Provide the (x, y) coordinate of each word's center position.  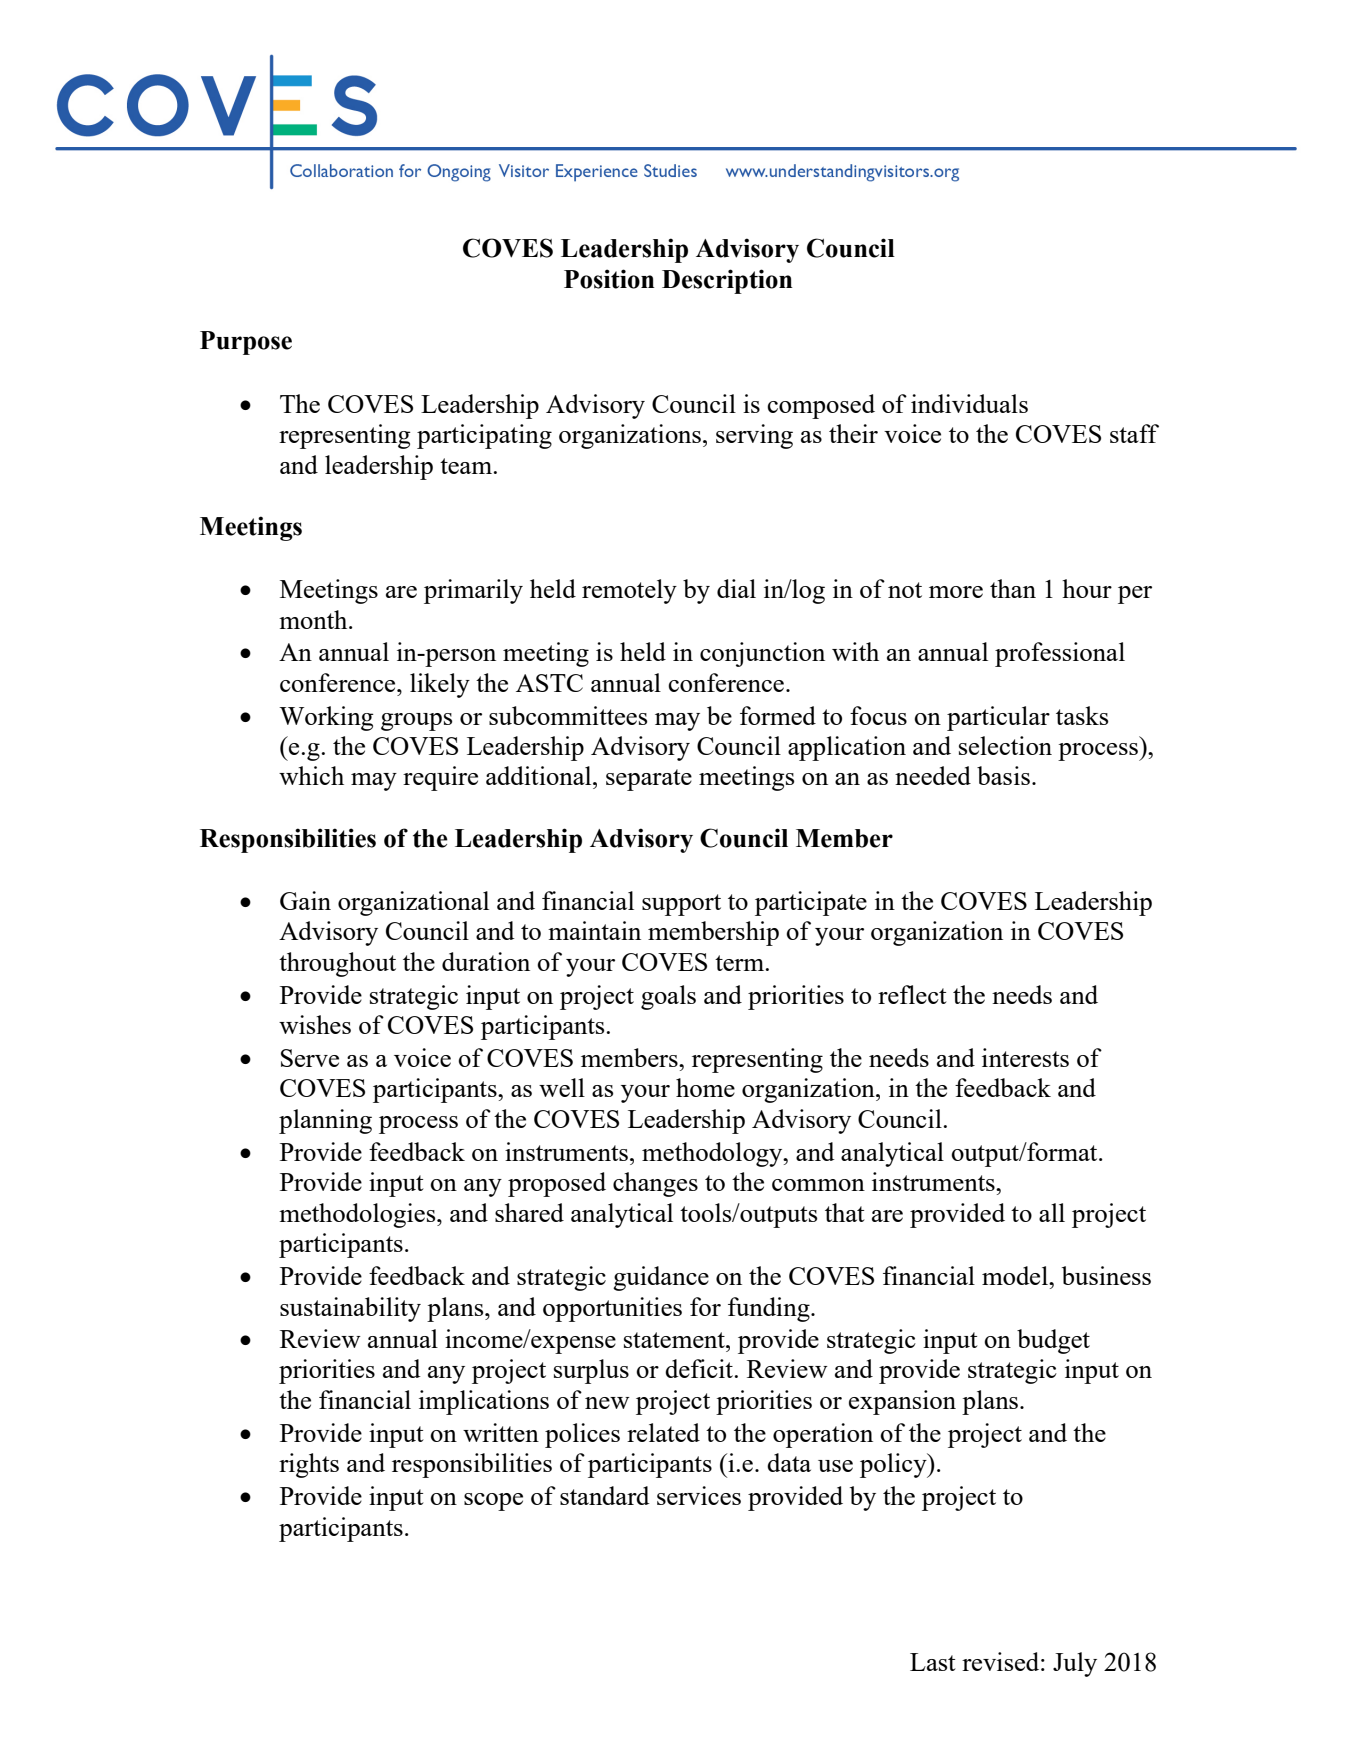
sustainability (350, 1309)
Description (727, 281)
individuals (969, 403)
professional (1060, 654)
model (1016, 1275)
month (314, 619)
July (1075, 1664)
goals (668, 997)
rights (309, 1465)
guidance (661, 1278)
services (699, 1495)
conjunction (762, 654)
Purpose (246, 343)
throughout (337, 964)
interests (1025, 1057)
